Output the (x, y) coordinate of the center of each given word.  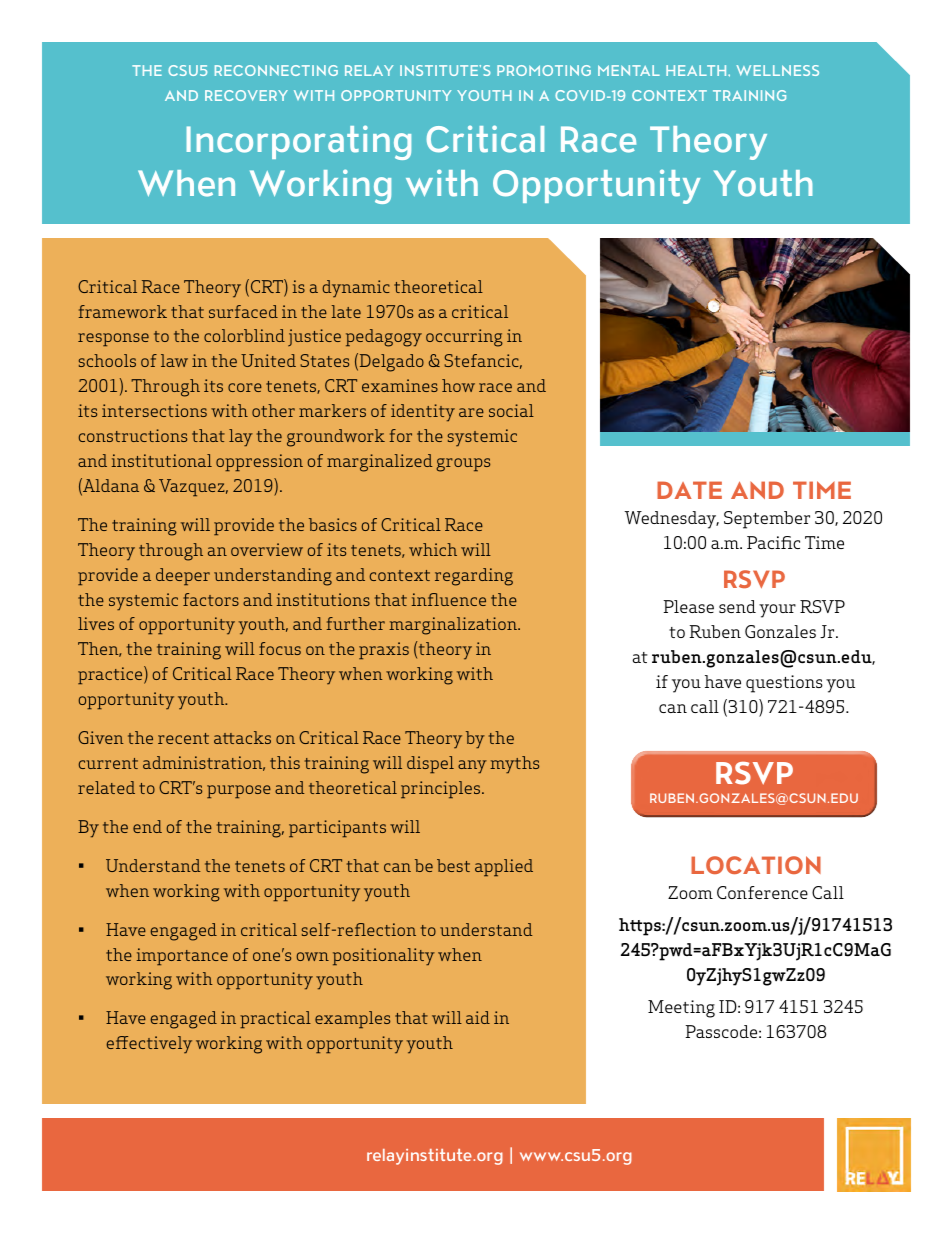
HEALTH (697, 70)
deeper (183, 576)
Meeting (681, 1009)
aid (478, 1017)
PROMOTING (544, 70)
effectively (149, 1044)
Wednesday (671, 520)
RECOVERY (246, 95)
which (433, 549)
